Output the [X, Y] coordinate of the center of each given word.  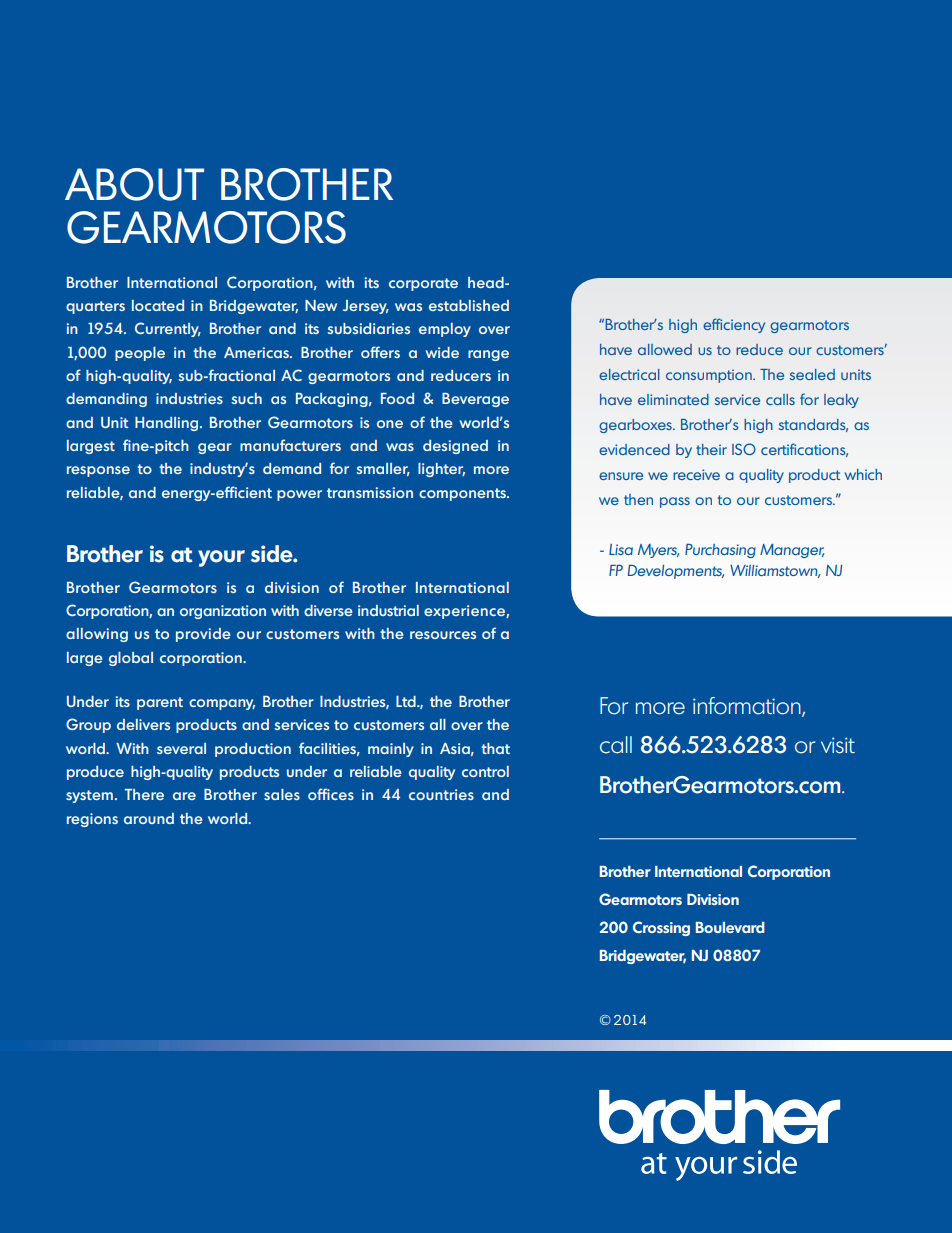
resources [443, 635]
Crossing [661, 928]
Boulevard [730, 927]
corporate [423, 284]
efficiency [734, 325]
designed [455, 447]
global [131, 659]
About [134, 184]
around [149, 818]
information [748, 707]
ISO [744, 449]
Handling [168, 424]
